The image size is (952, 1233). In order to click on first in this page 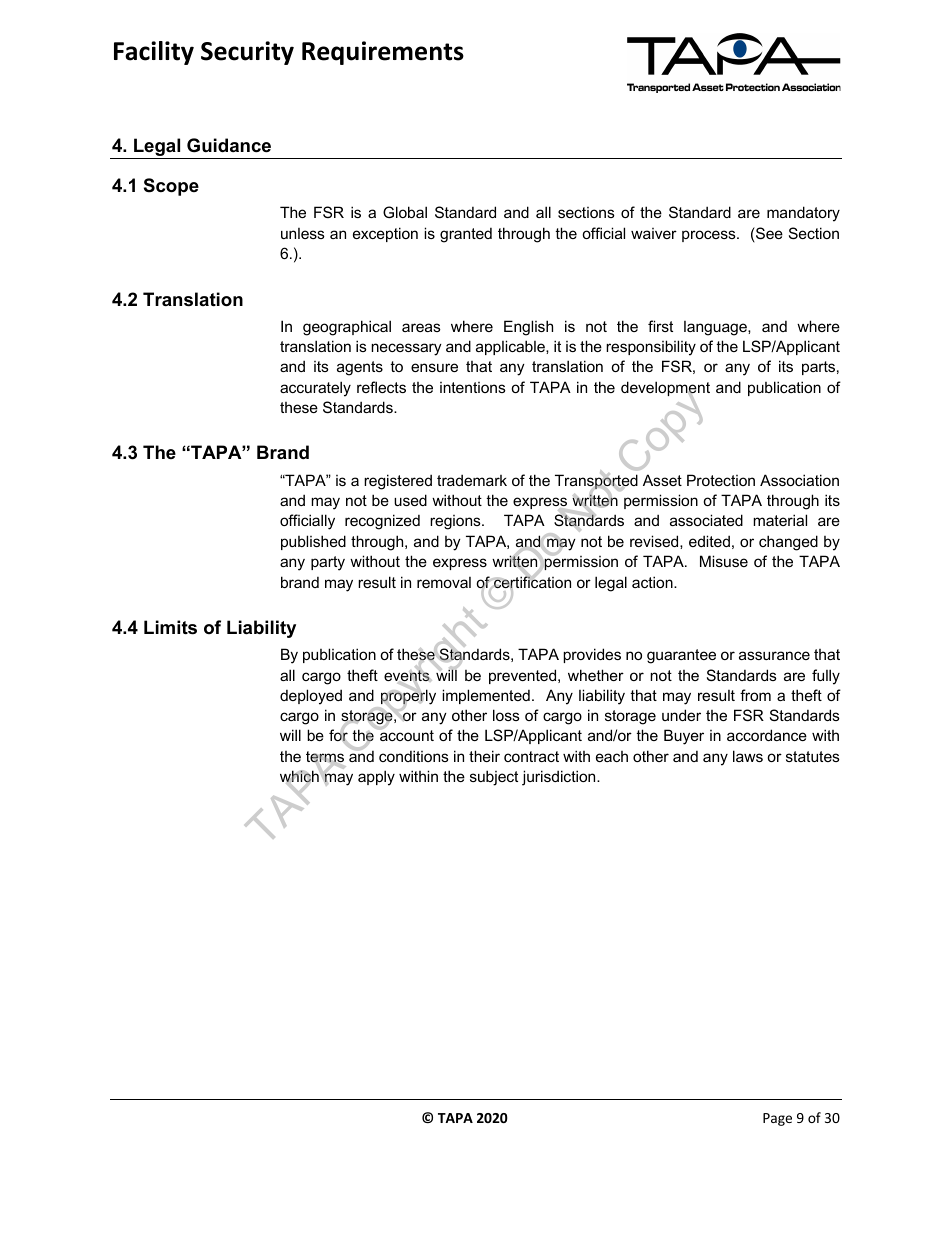, I will do `click(660, 326)`.
